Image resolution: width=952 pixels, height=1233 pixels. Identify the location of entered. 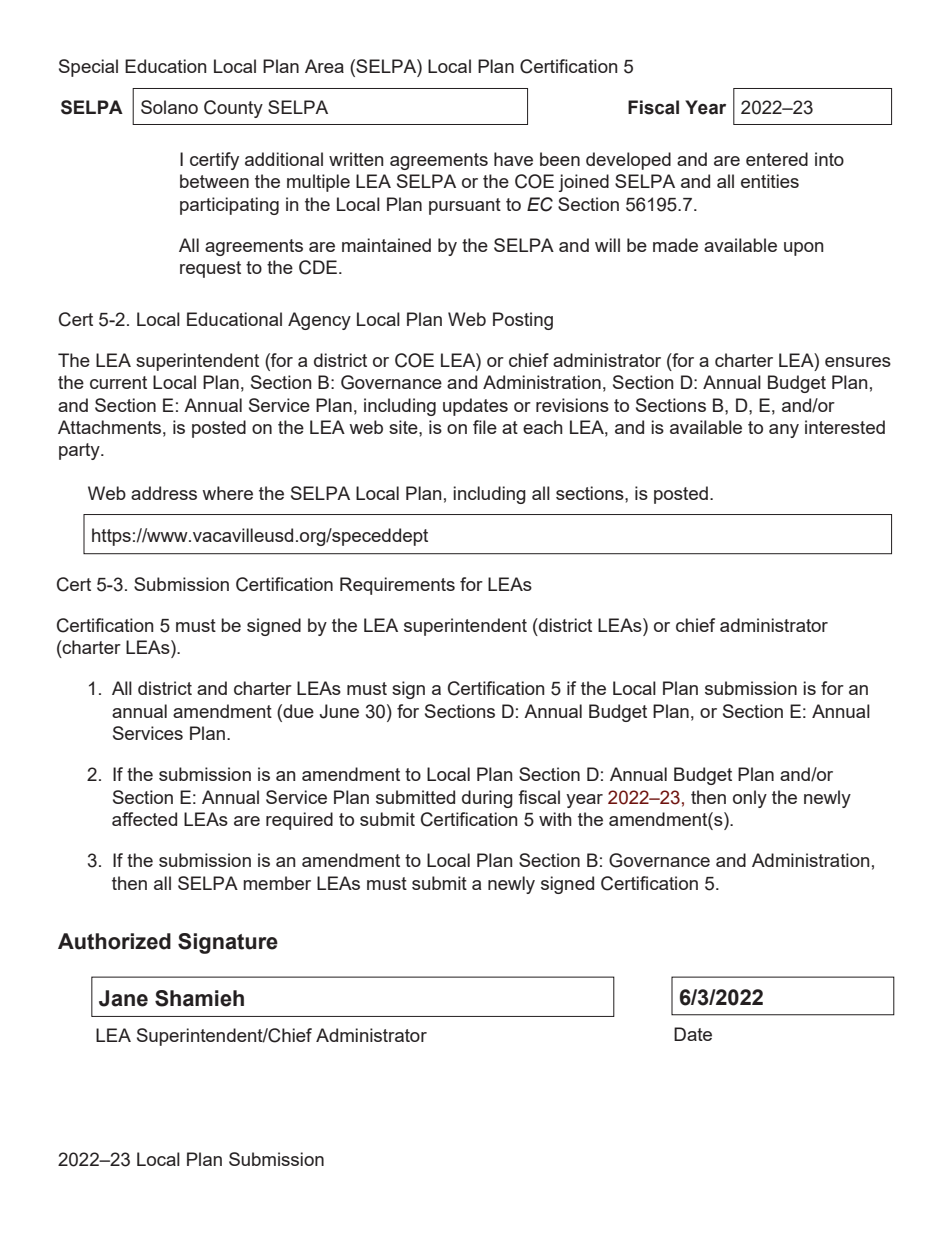
(777, 159).
